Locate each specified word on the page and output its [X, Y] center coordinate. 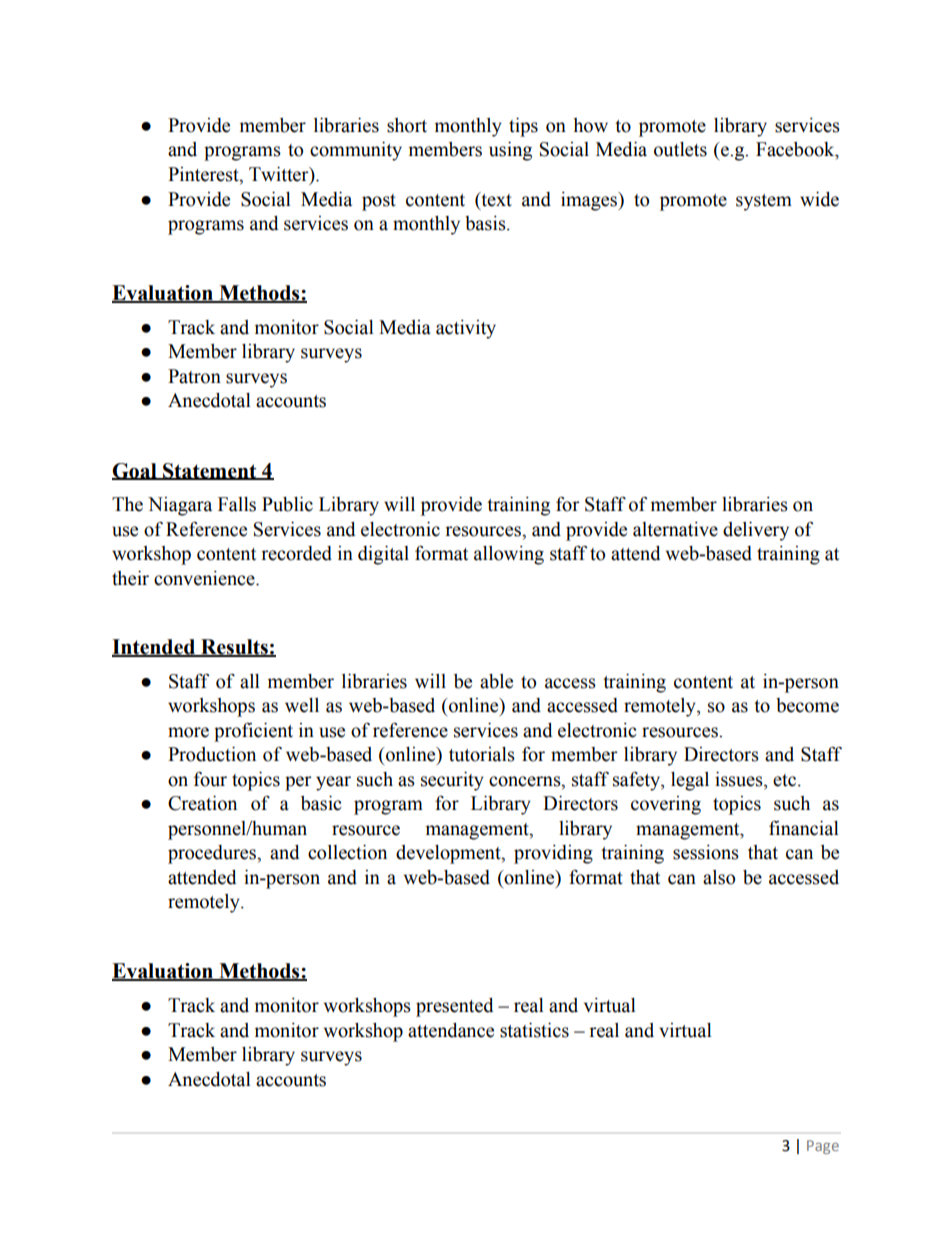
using [510, 151]
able [496, 681]
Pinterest [204, 175]
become [807, 705]
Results [234, 648]
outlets [680, 149]
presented [455, 1007]
